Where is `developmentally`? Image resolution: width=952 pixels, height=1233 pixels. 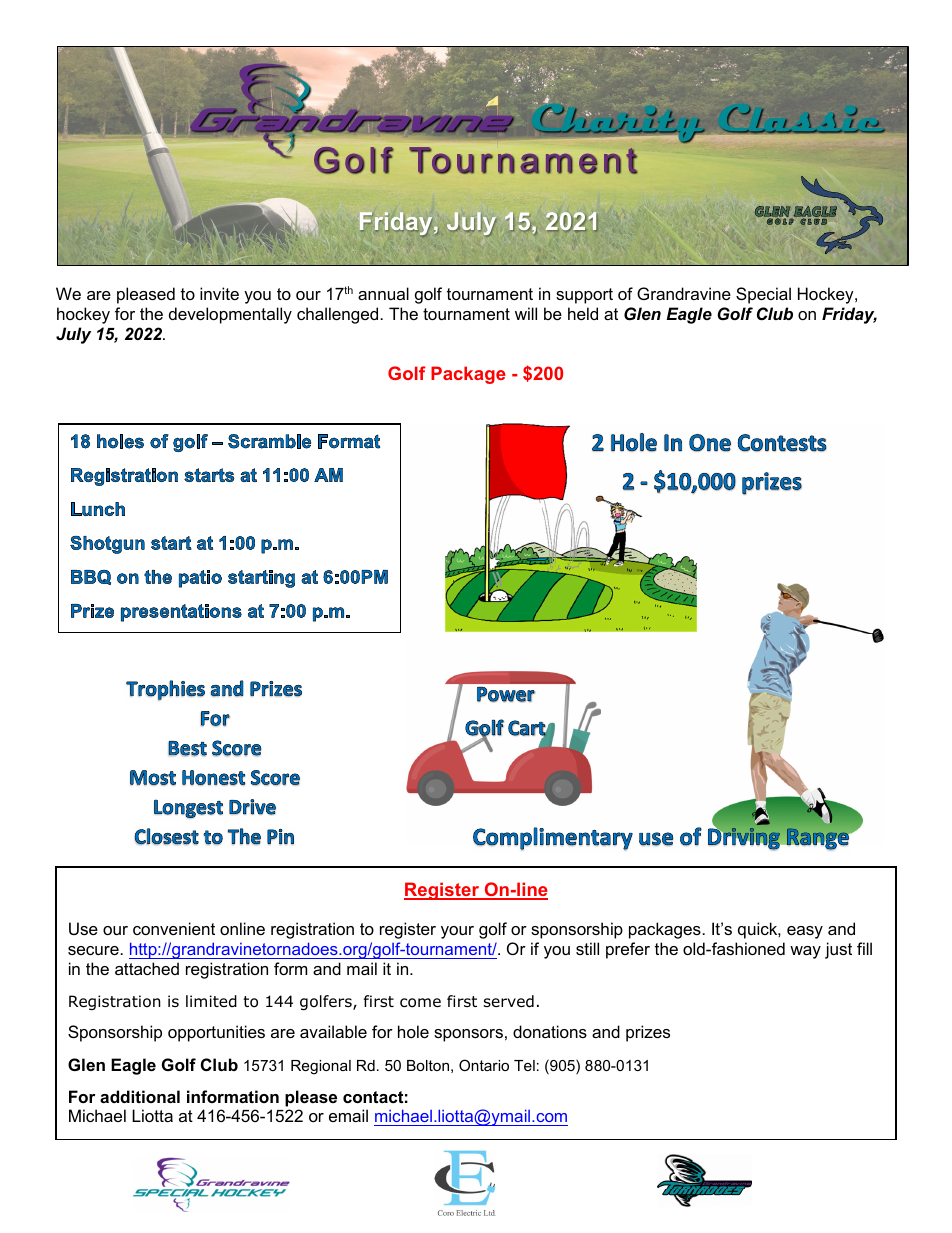
developmentally is located at coordinates (230, 315).
